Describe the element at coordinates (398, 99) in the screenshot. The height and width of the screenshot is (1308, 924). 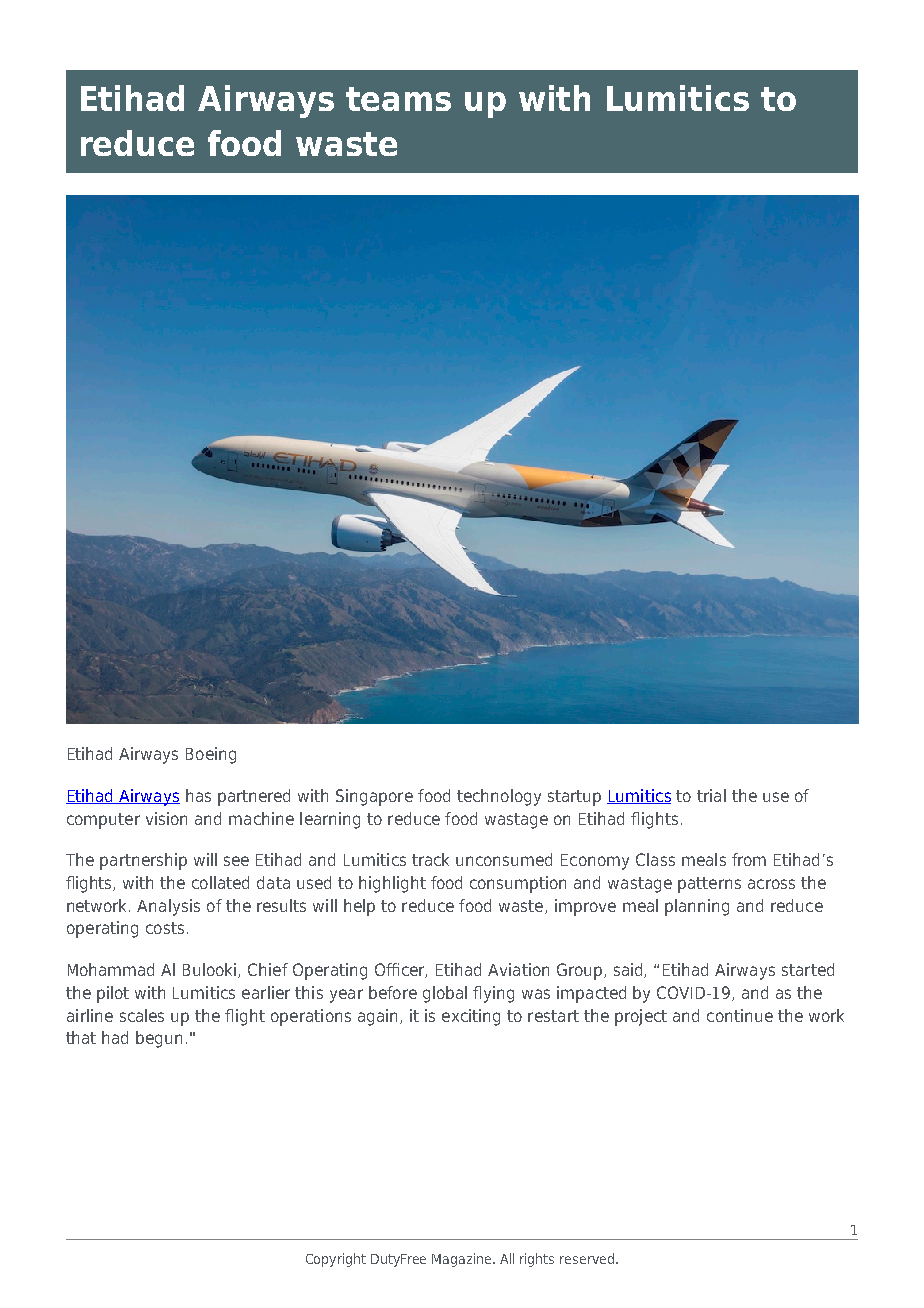
I see `teams` at that location.
